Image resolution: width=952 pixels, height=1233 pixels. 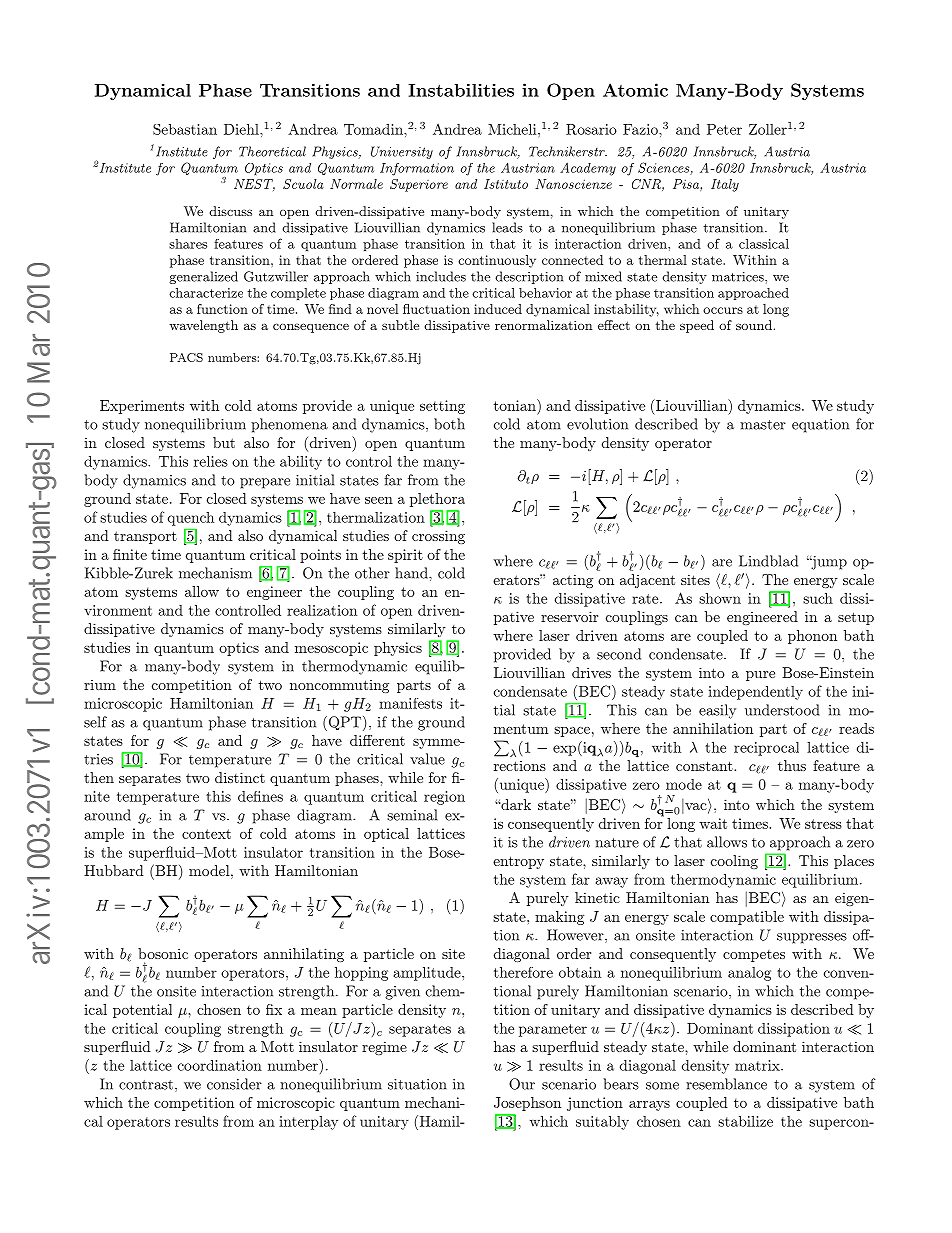 What do you see at coordinates (758, 1065) in the image?
I see `matrix` at bounding box center [758, 1065].
